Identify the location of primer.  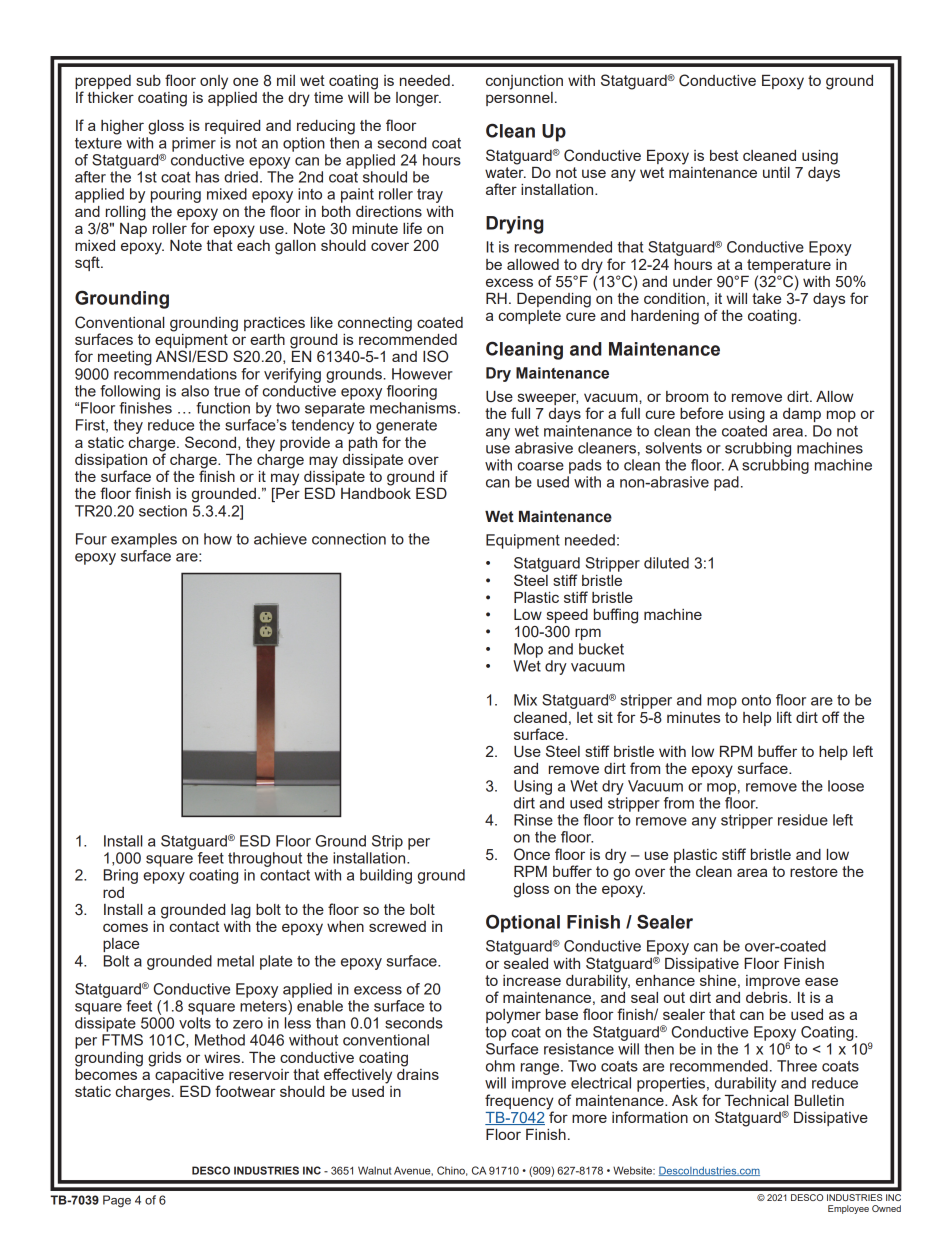
(194, 144).
